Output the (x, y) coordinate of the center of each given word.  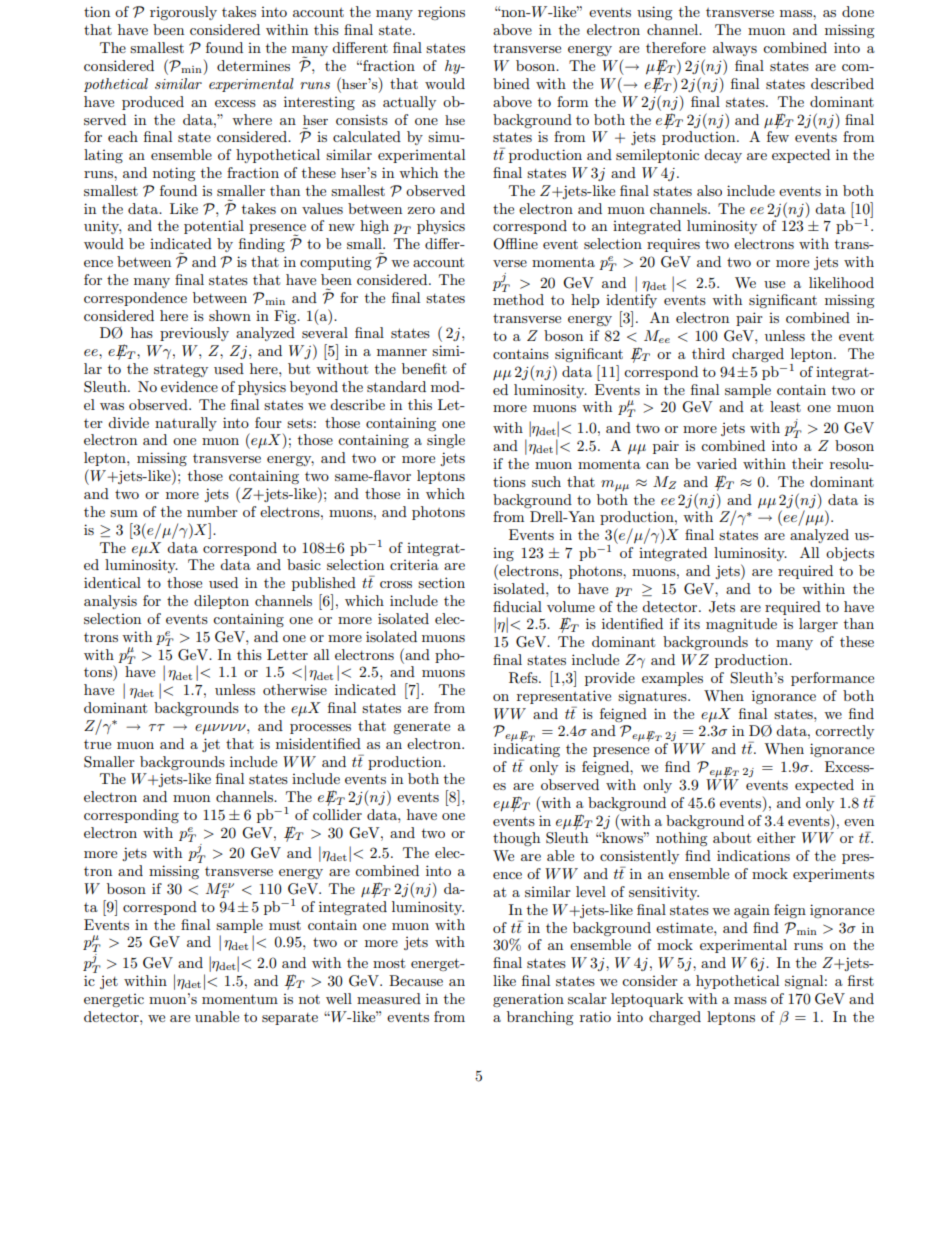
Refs (524, 678)
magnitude (741, 625)
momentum (240, 999)
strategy (181, 371)
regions (441, 13)
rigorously (183, 13)
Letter (287, 654)
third (708, 353)
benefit (424, 368)
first (861, 980)
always (735, 49)
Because (416, 980)
